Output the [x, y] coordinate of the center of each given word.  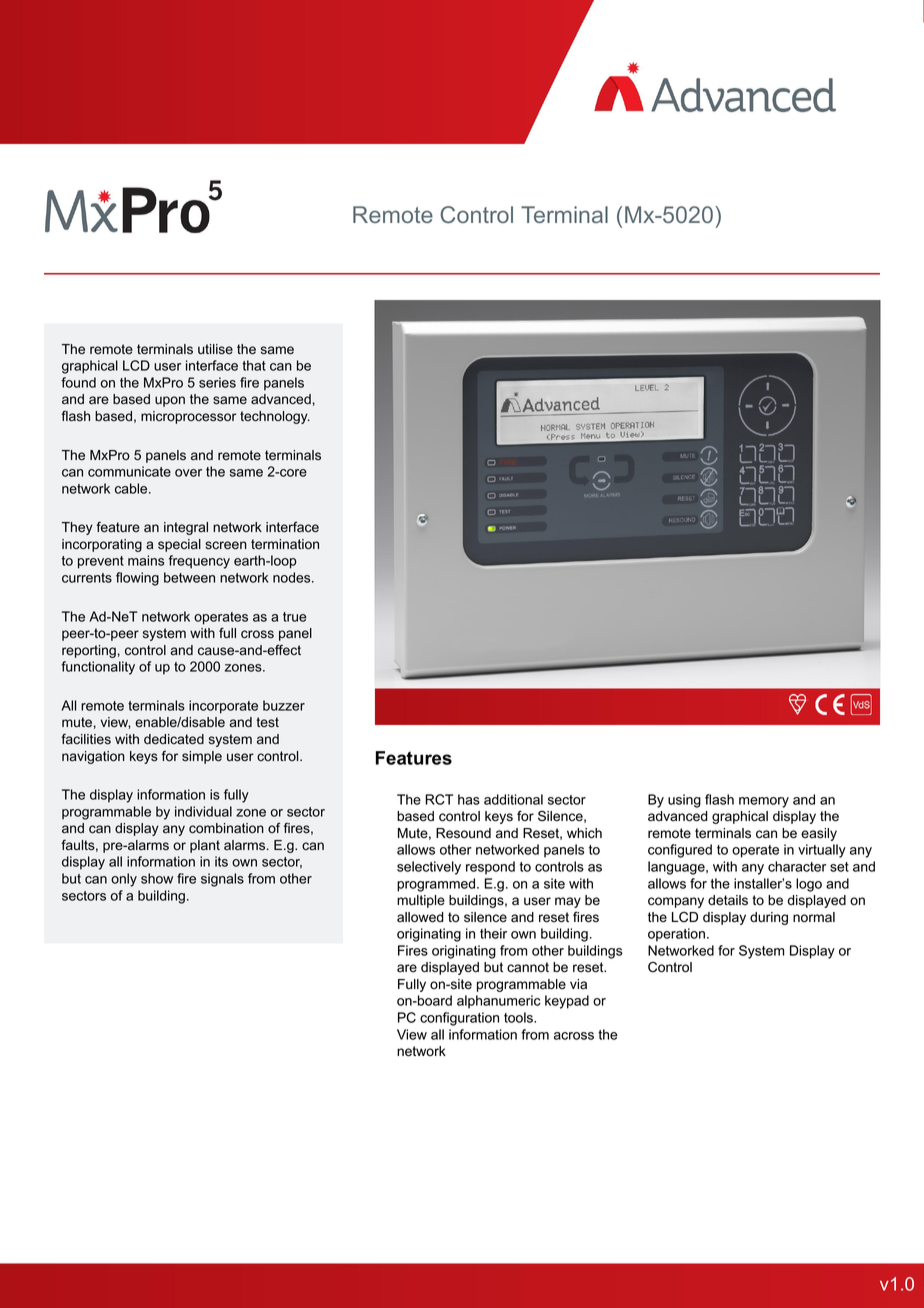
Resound [463, 833]
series [217, 382]
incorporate [223, 707]
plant [205, 846]
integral [186, 528]
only [124, 880]
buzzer [284, 705]
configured [680, 851]
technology [275, 417]
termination [285, 544]
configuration [459, 1019]
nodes [293, 577]
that [254, 365]
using [684, 801]
